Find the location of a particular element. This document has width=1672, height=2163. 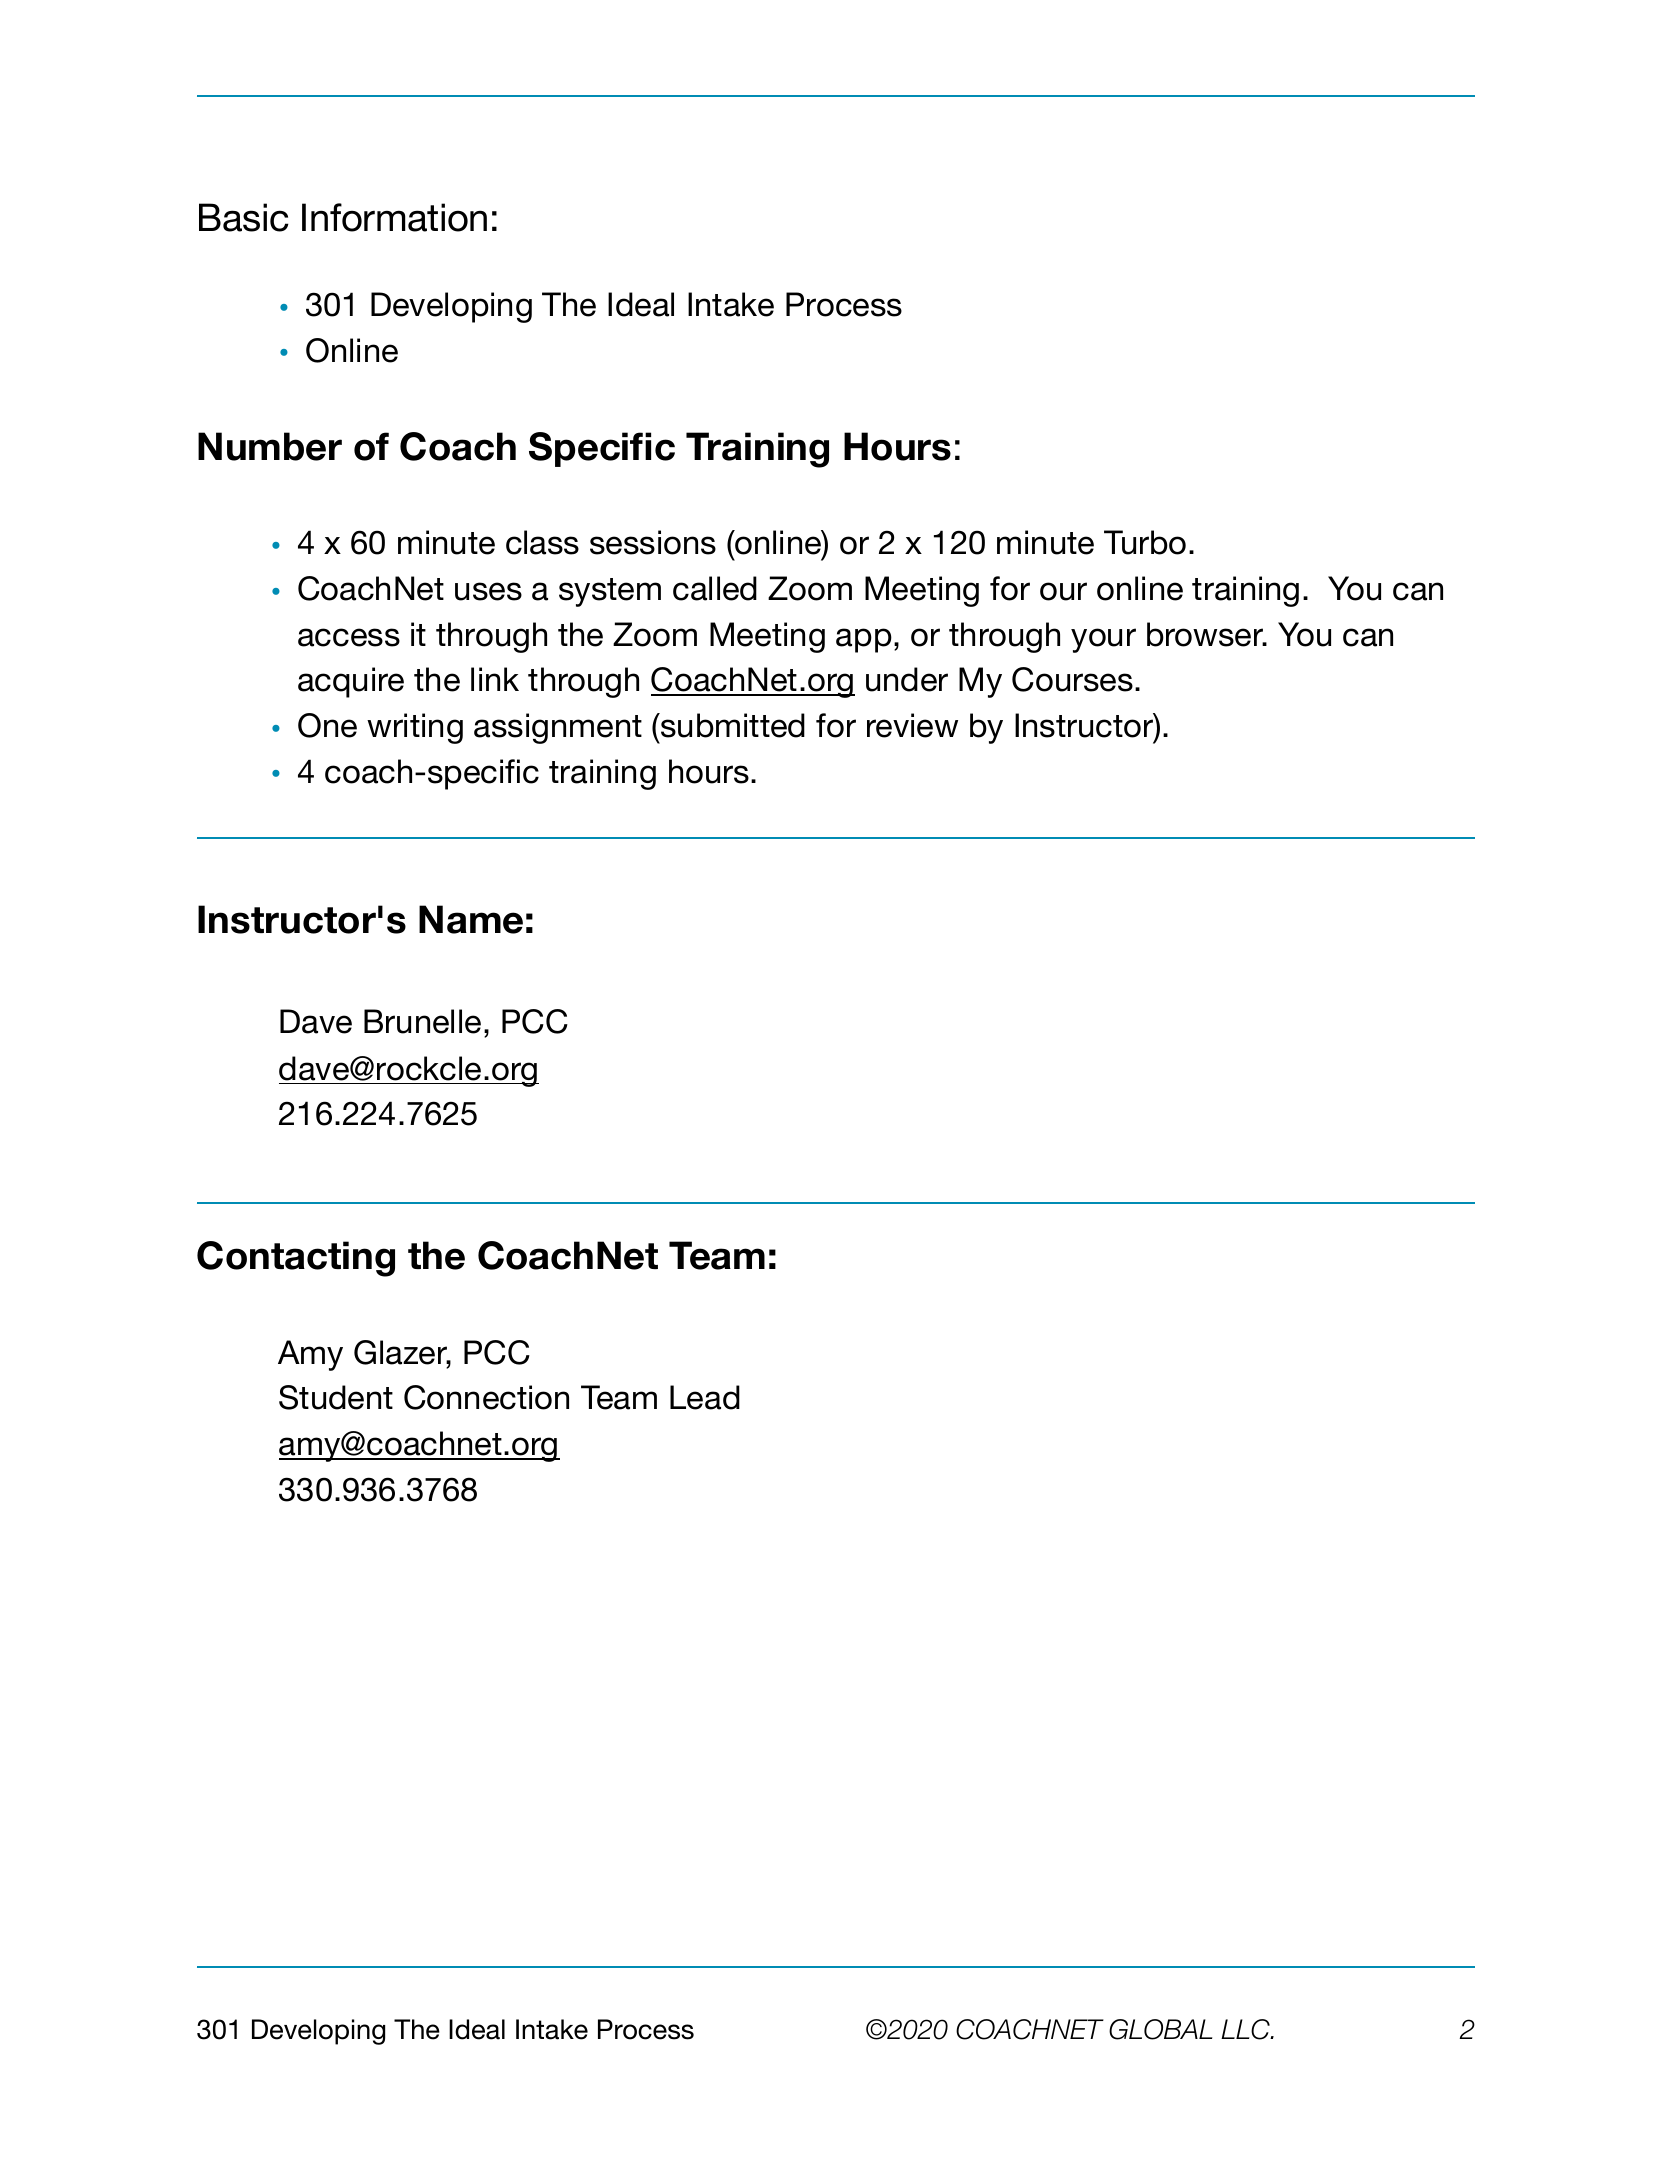

Contacting is located at coordinates (296, 1259).
